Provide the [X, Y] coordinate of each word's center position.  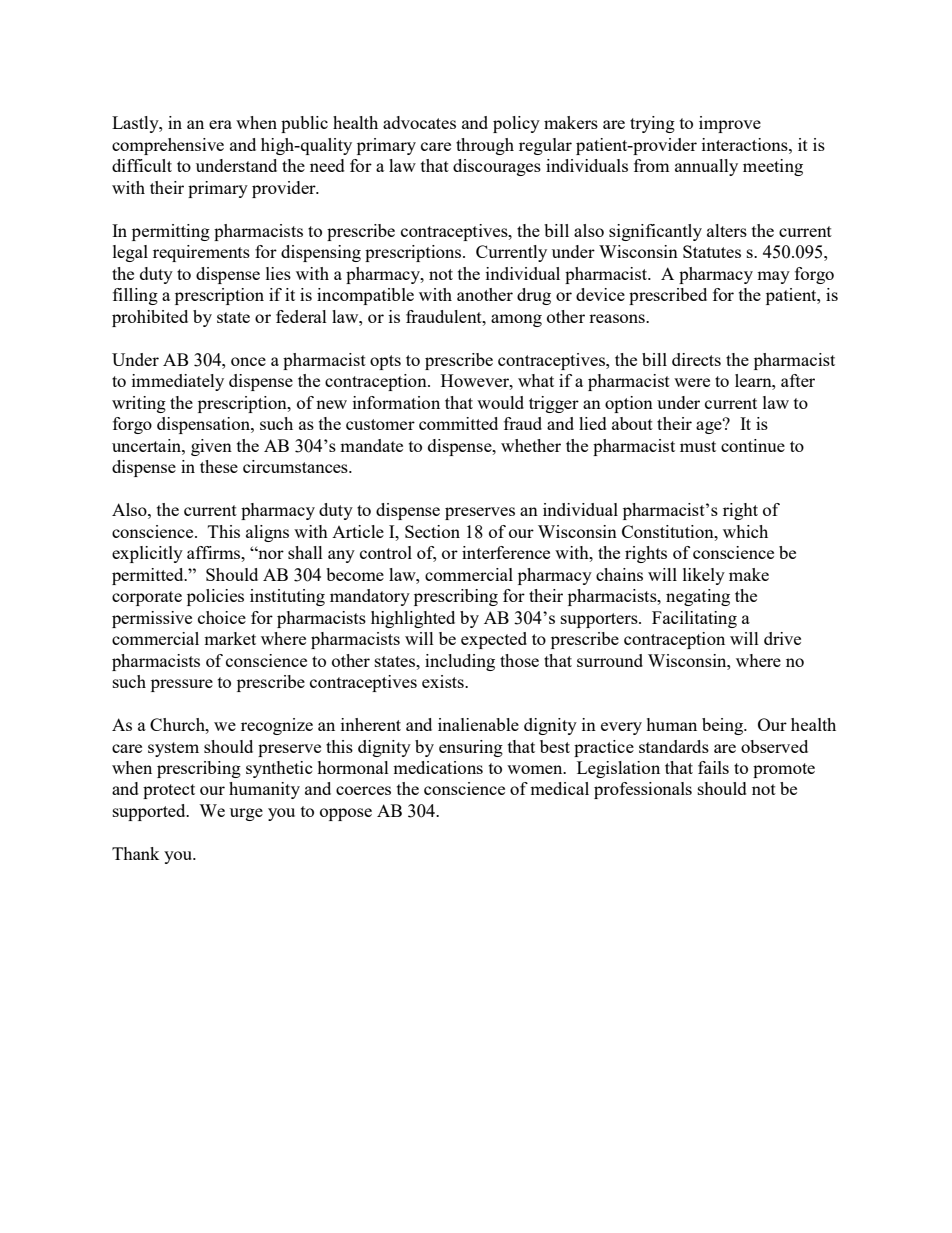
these [219, 466]
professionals [643, 790]
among [516, 320]
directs [696, 359]
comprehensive [168, 146]
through [485, 146]
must [698, 446]
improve [730, 124]
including [460, 662]
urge [246, 814]
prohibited [150, 318]
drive [782, 638]
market [230, 638]
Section [432, 531]
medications [438, 767]
